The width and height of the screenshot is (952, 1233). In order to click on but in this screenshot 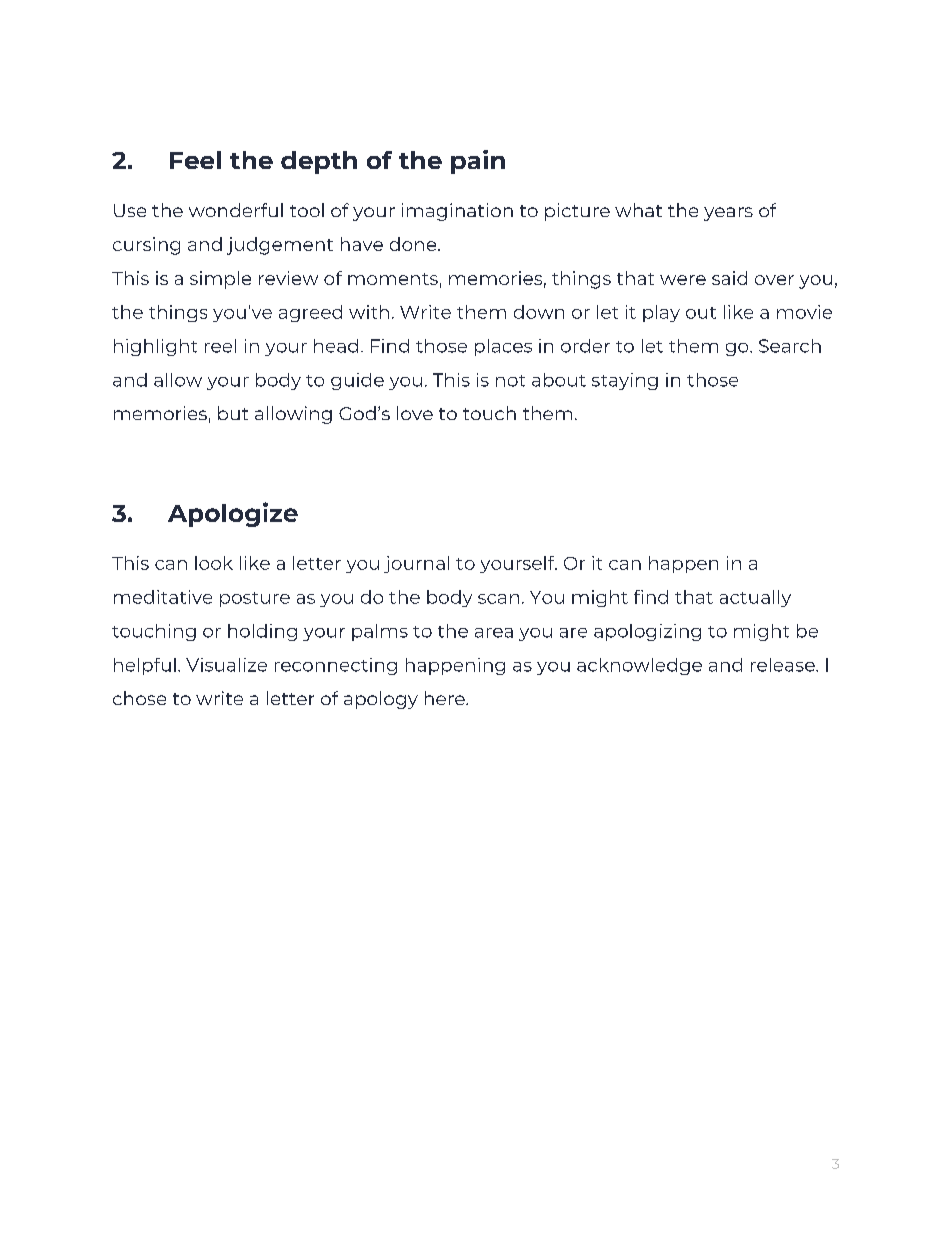, I will do `click(233, 413)`.
